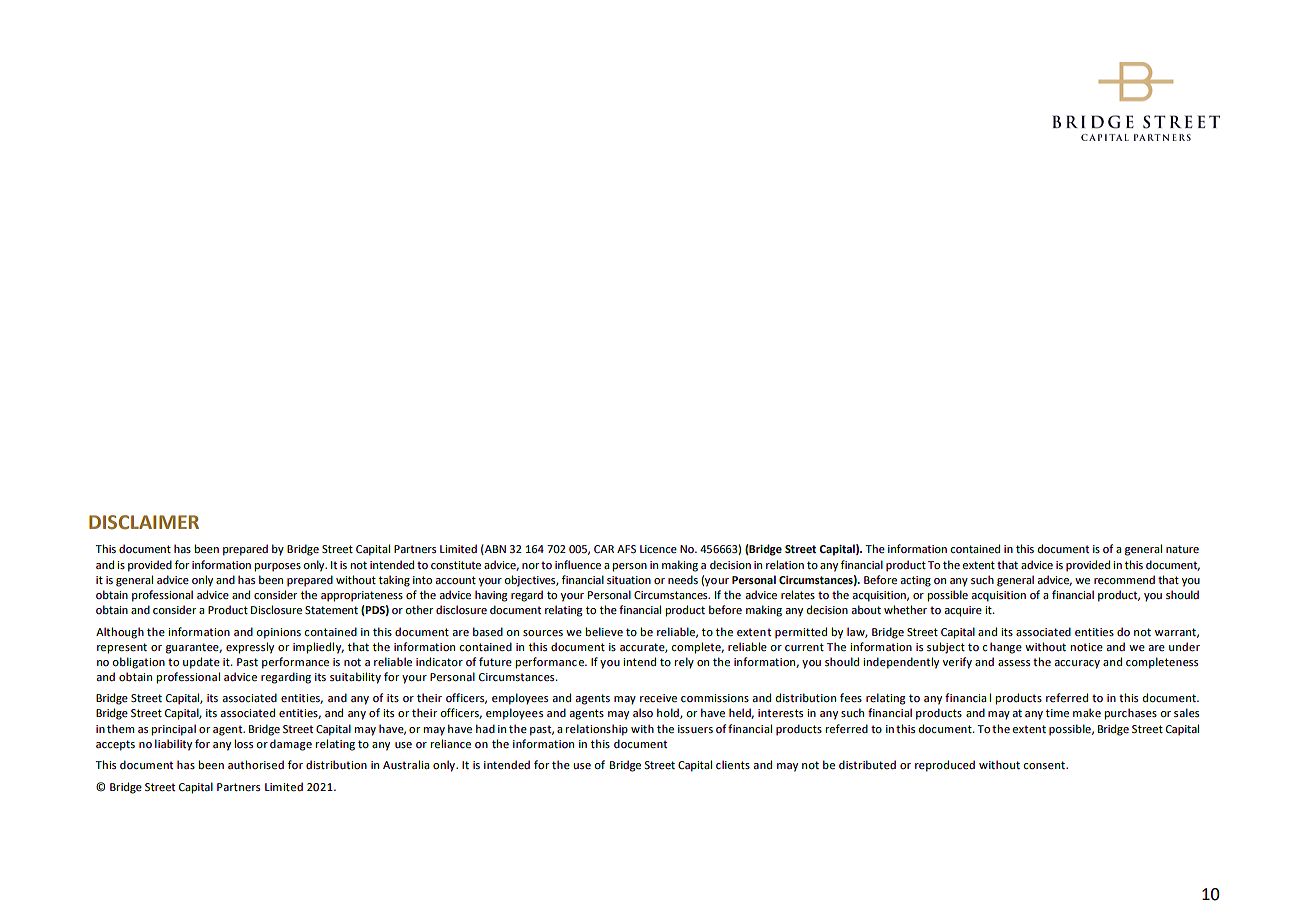  Describe the element at coordinates (1182, 549) in the screenshot. I see `nature` at that location.
